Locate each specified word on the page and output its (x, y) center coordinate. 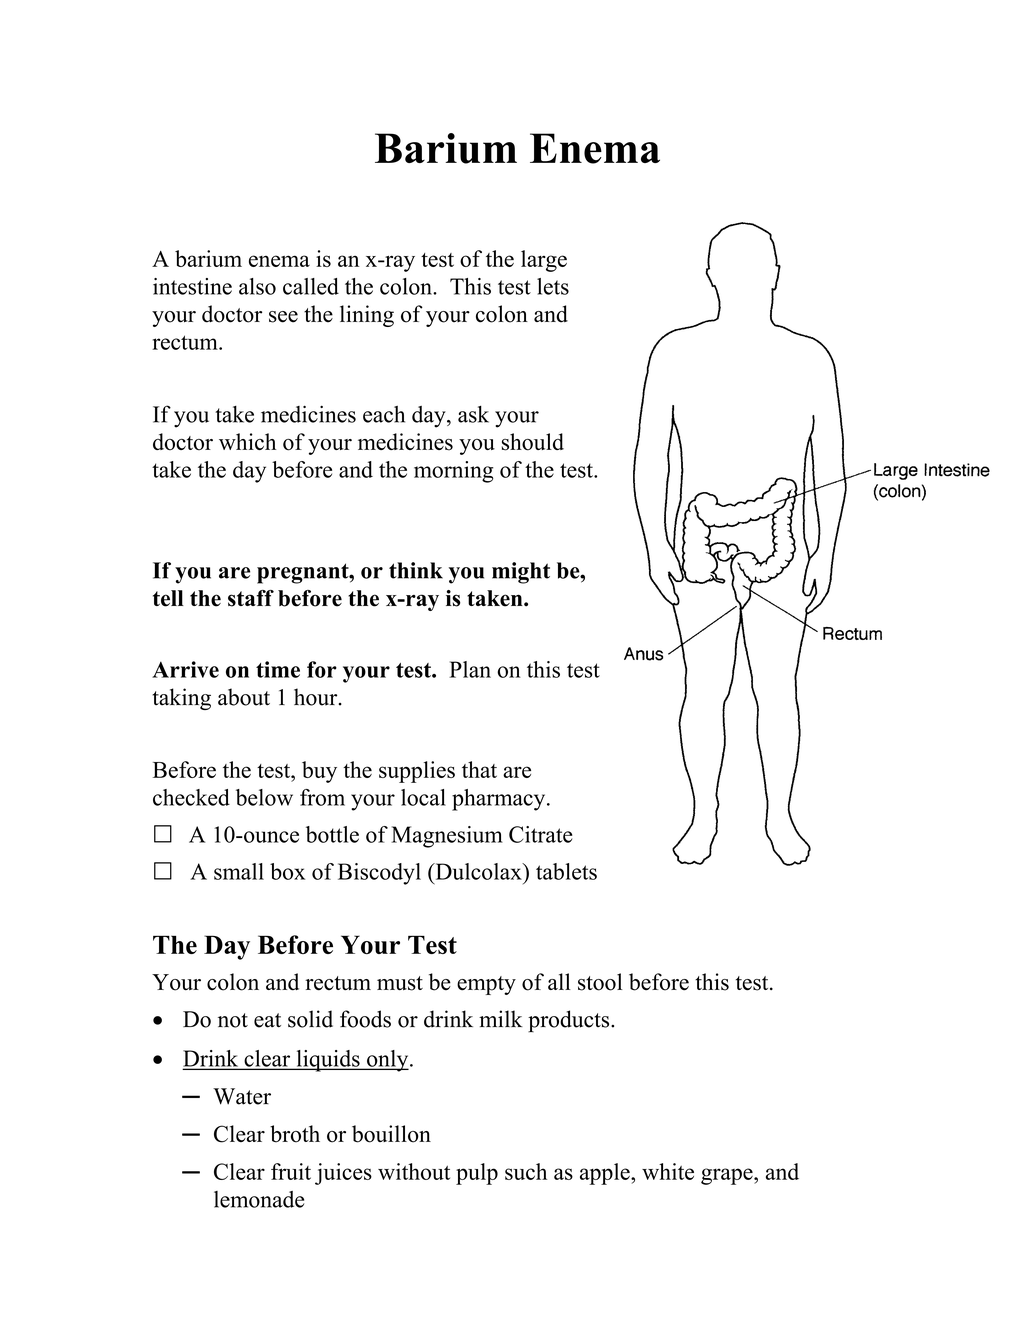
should (533, 442)
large (544, 261)
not (233, 1020)
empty (486, 985)
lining (367, 316)
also (257, 286)
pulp (477, 1174)
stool (600, 982)
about (244, 697)
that (479, 769)
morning (454, 472)
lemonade (259, 1199)
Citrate (540, 834)
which (247, 441)
